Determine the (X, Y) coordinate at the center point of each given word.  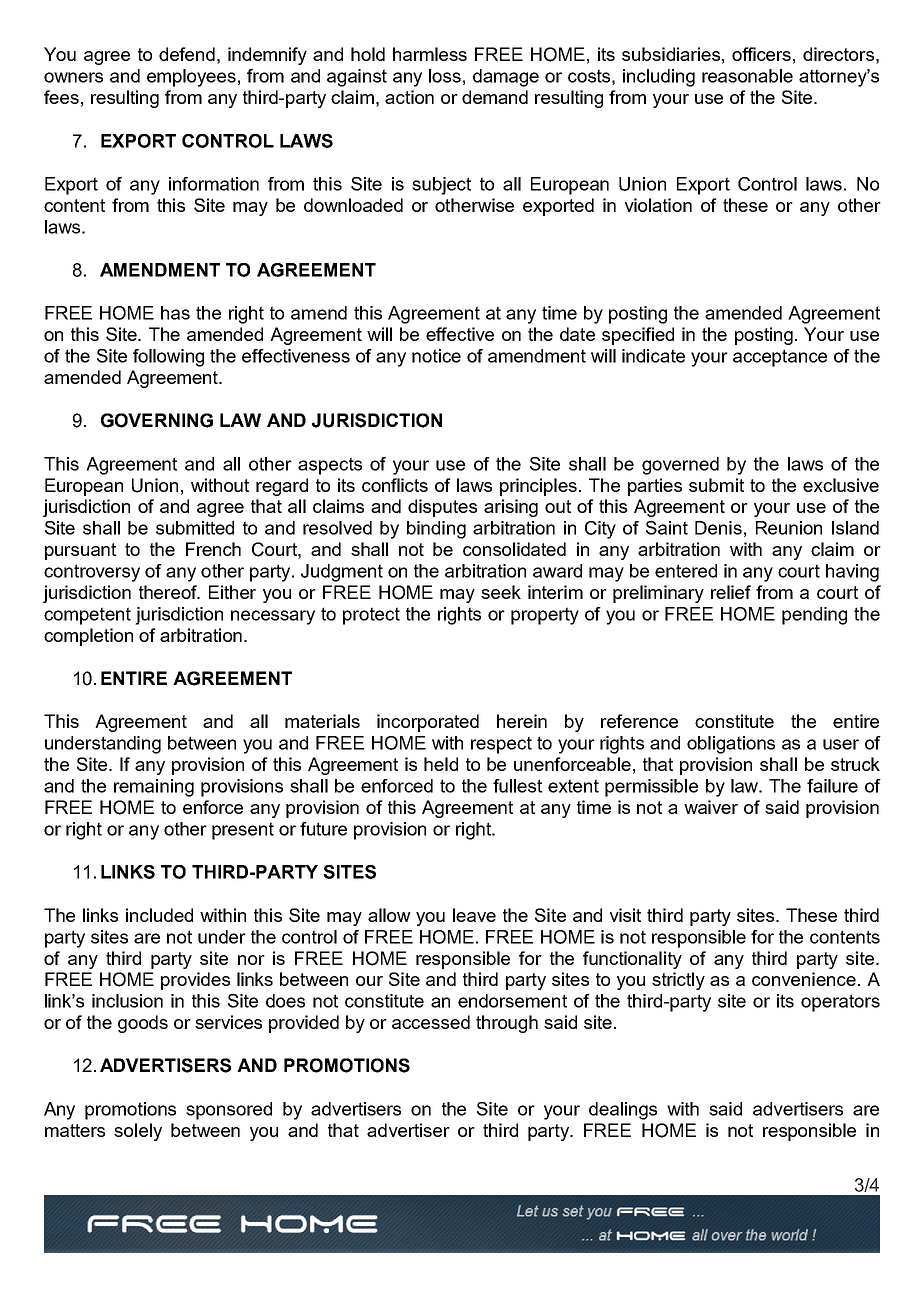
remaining (154, 788)
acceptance (780, 358)
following (168, 358)
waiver (711, 807)
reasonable (747, 76)
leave (474, 915)
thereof (169, 592)
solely (138, 1132)
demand (495, 97)
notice (436, 356)
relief (731, 592)
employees (191, 78)
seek (501, 592)
